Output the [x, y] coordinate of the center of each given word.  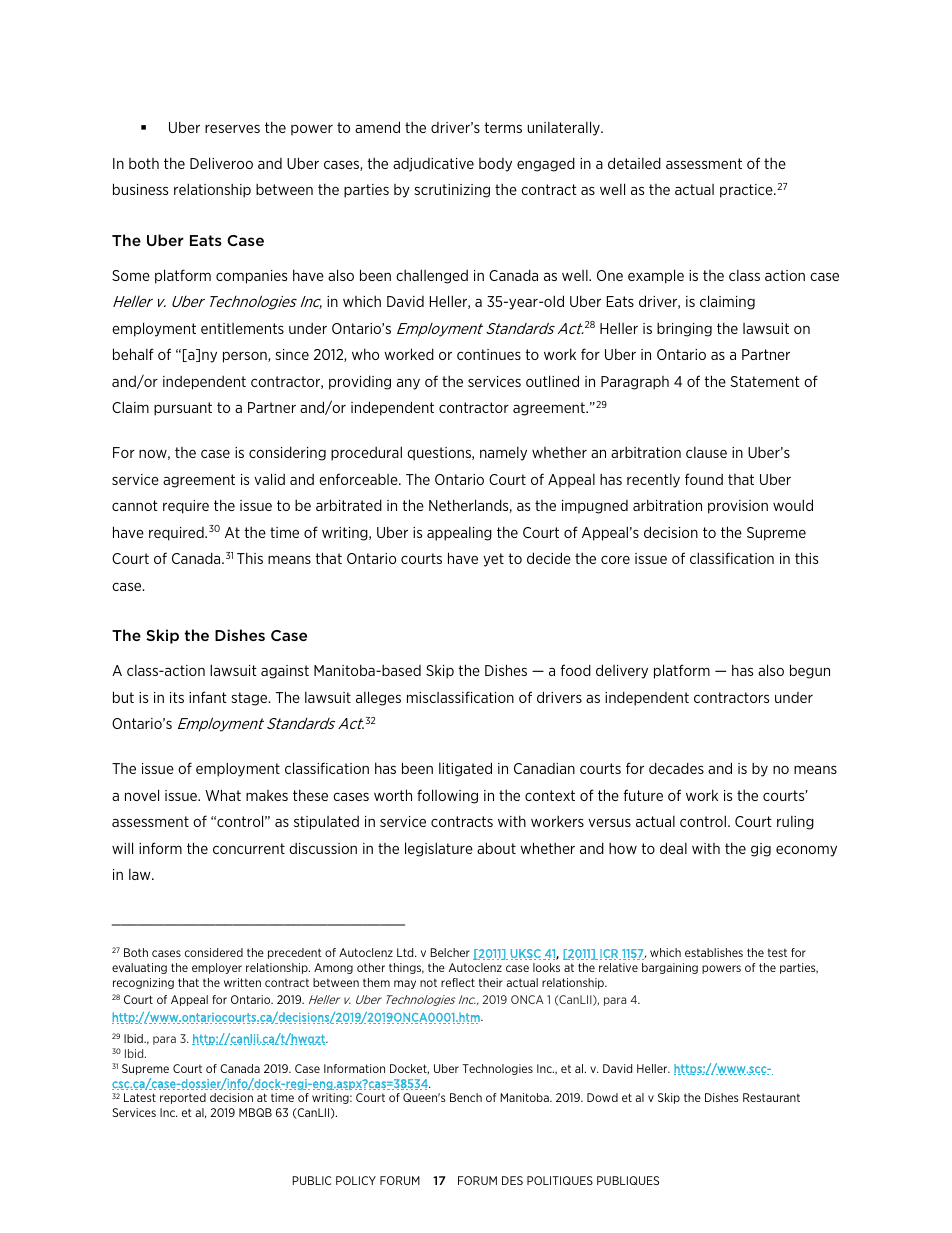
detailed [634, 163]
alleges [378, 698]
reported [183, 1098]
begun [810, 671]
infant [208, 697]
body [495, 165]
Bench [466, 1097]
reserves [232, 128]
